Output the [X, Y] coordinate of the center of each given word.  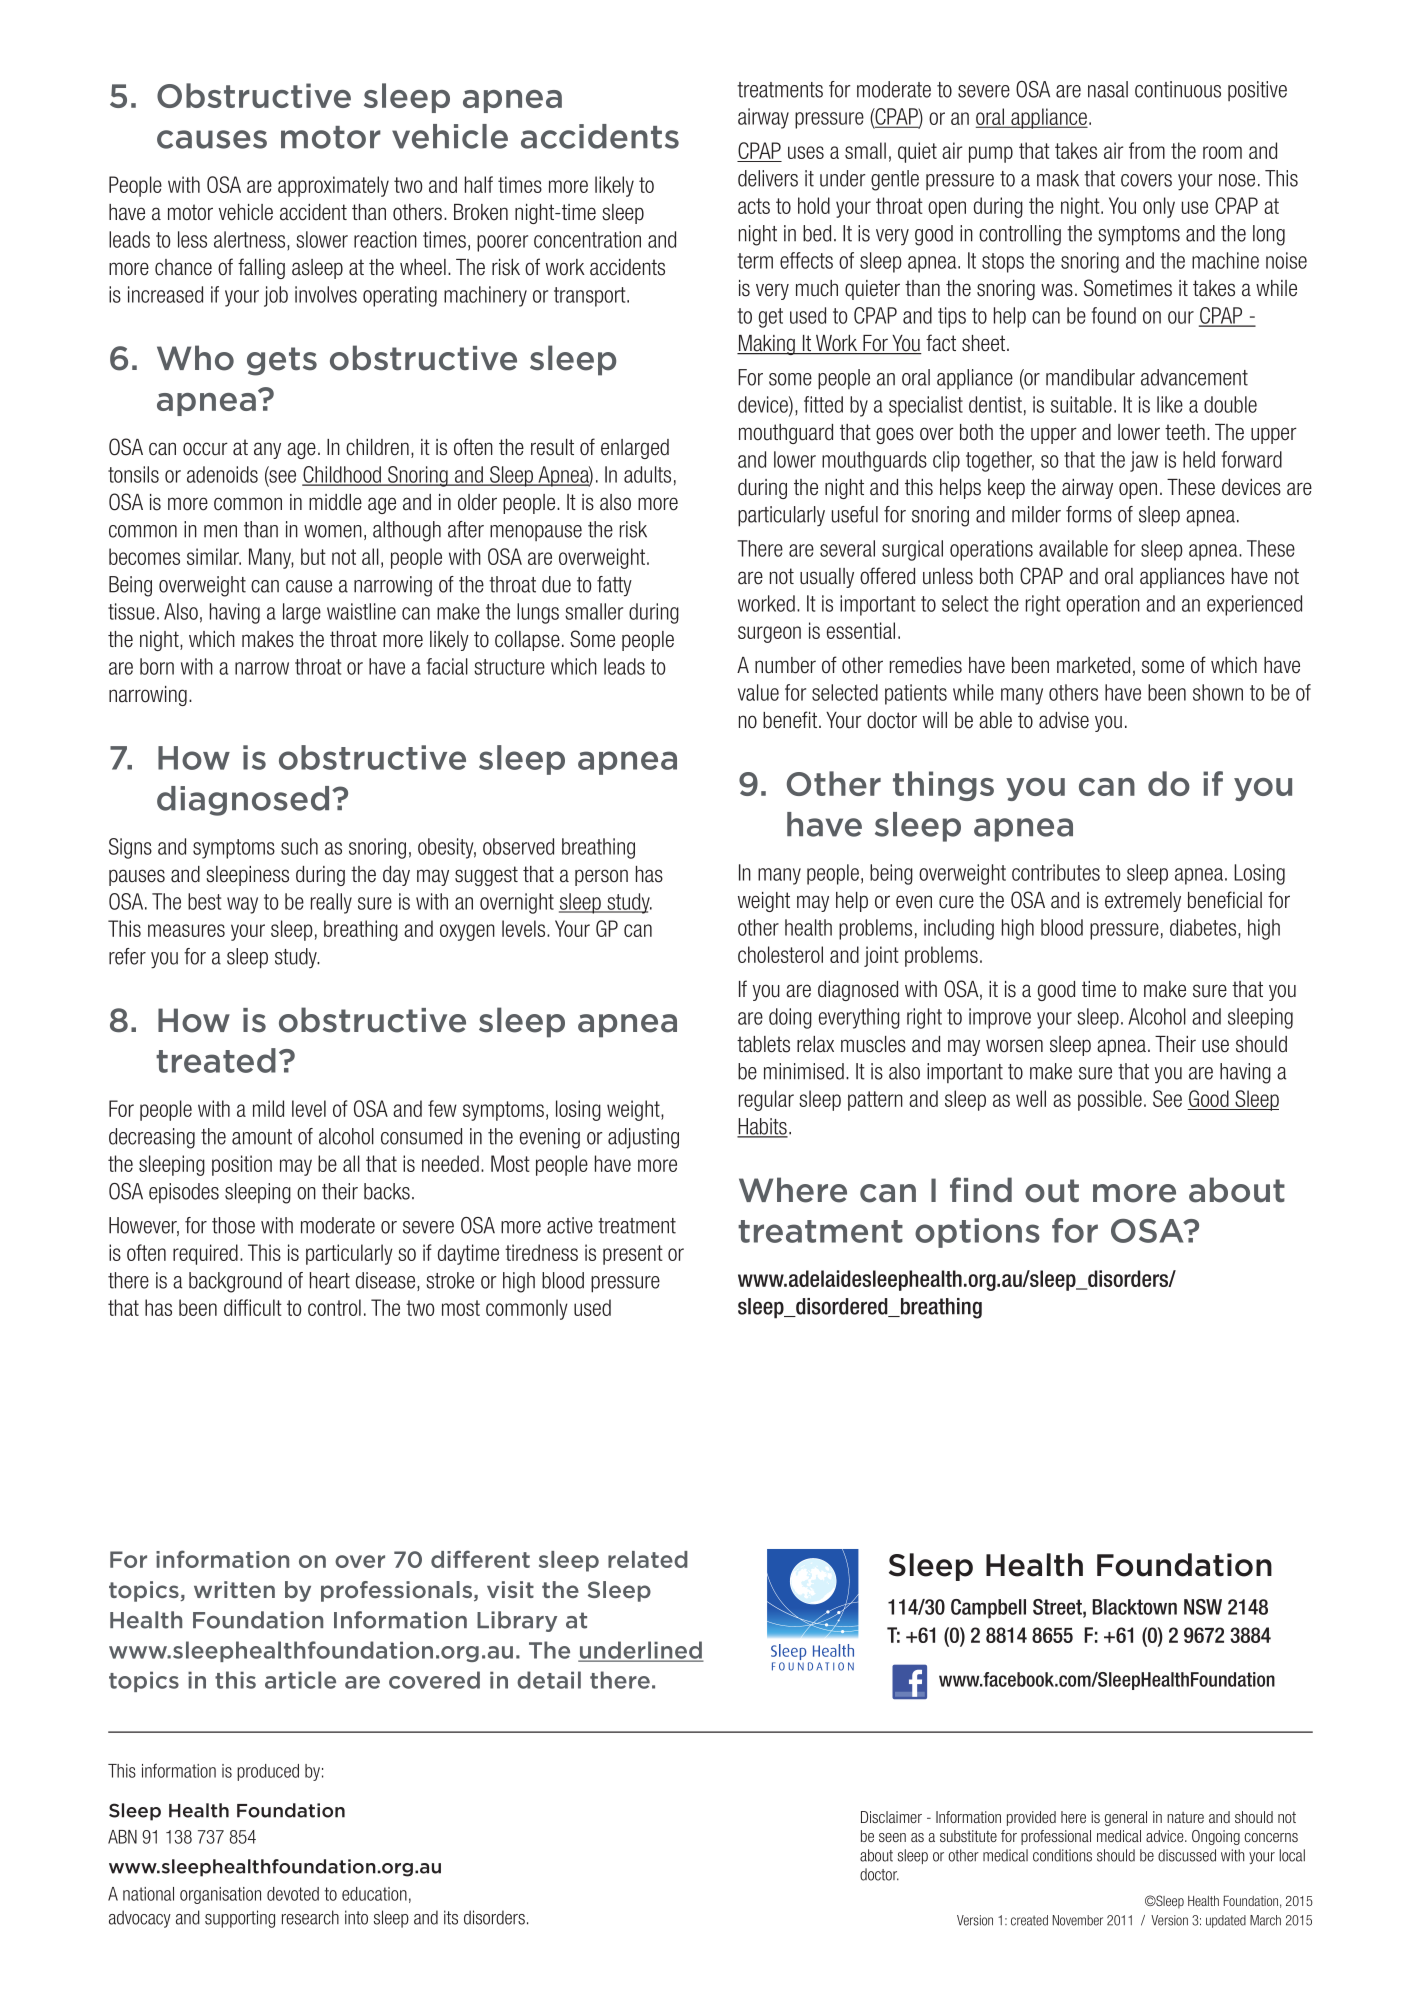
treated [216, 1060]
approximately [333, 186]
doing [790, 1018]
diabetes [1204, 927]
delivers [768, 178]
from [1147, 150]
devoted [293, 1894]
